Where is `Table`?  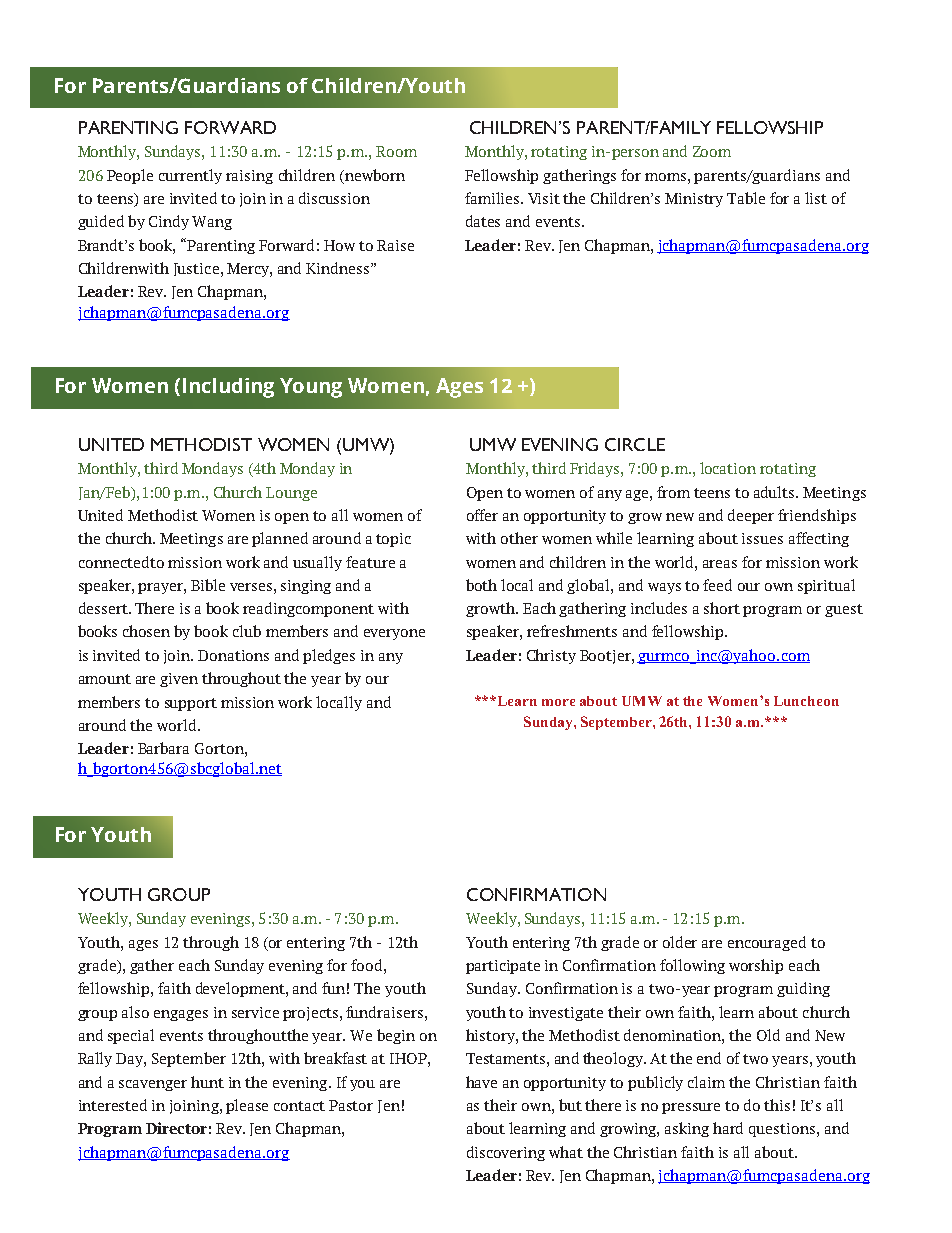 Table is located at coordinates (746, 198).
